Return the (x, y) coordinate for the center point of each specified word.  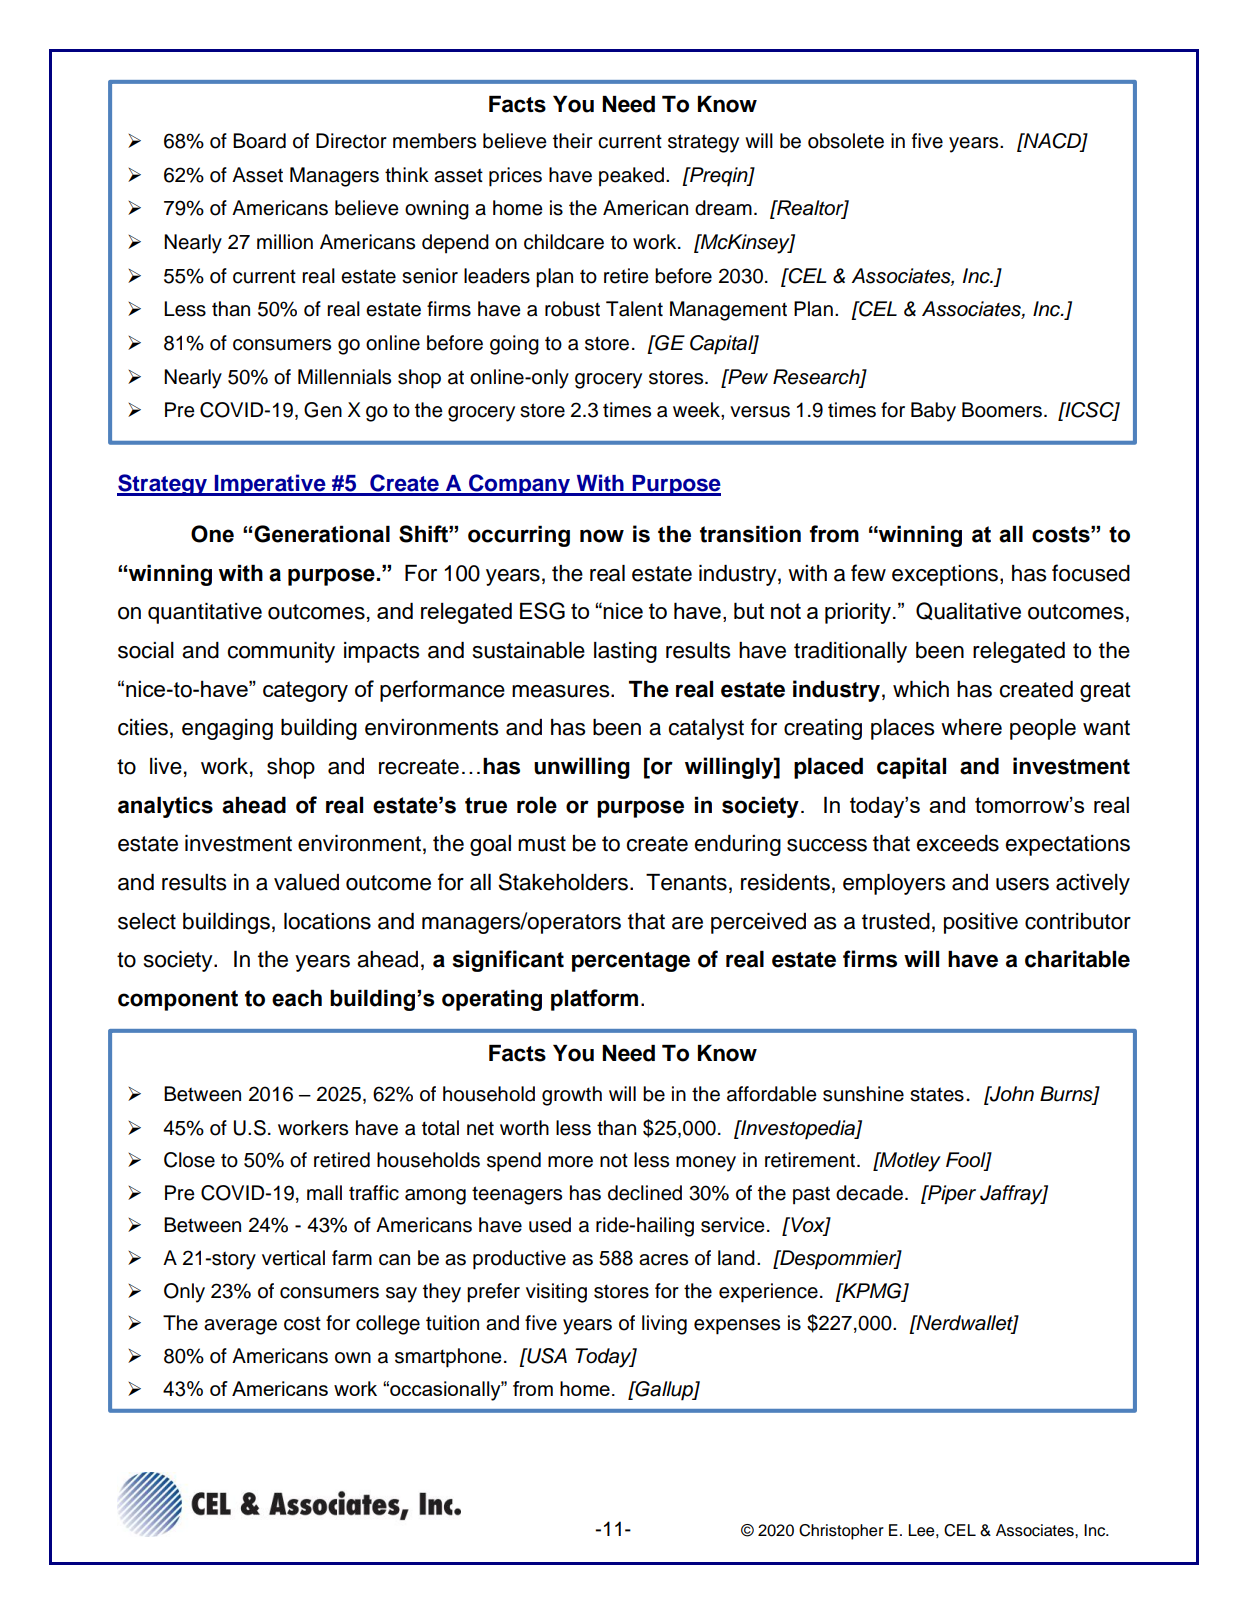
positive (981, 923)
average (240, 1327)
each (297, 998)
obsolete (846, 141)
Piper (951, 1195)
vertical (293, 1258)
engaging (227, 729)
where (971, 727)
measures (562, 691)
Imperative (270, 485)
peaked (633, 177)
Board (259, 141)
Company (520, 485)
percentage (631, 962)
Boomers (1002, 410)
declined (645, 1193)
